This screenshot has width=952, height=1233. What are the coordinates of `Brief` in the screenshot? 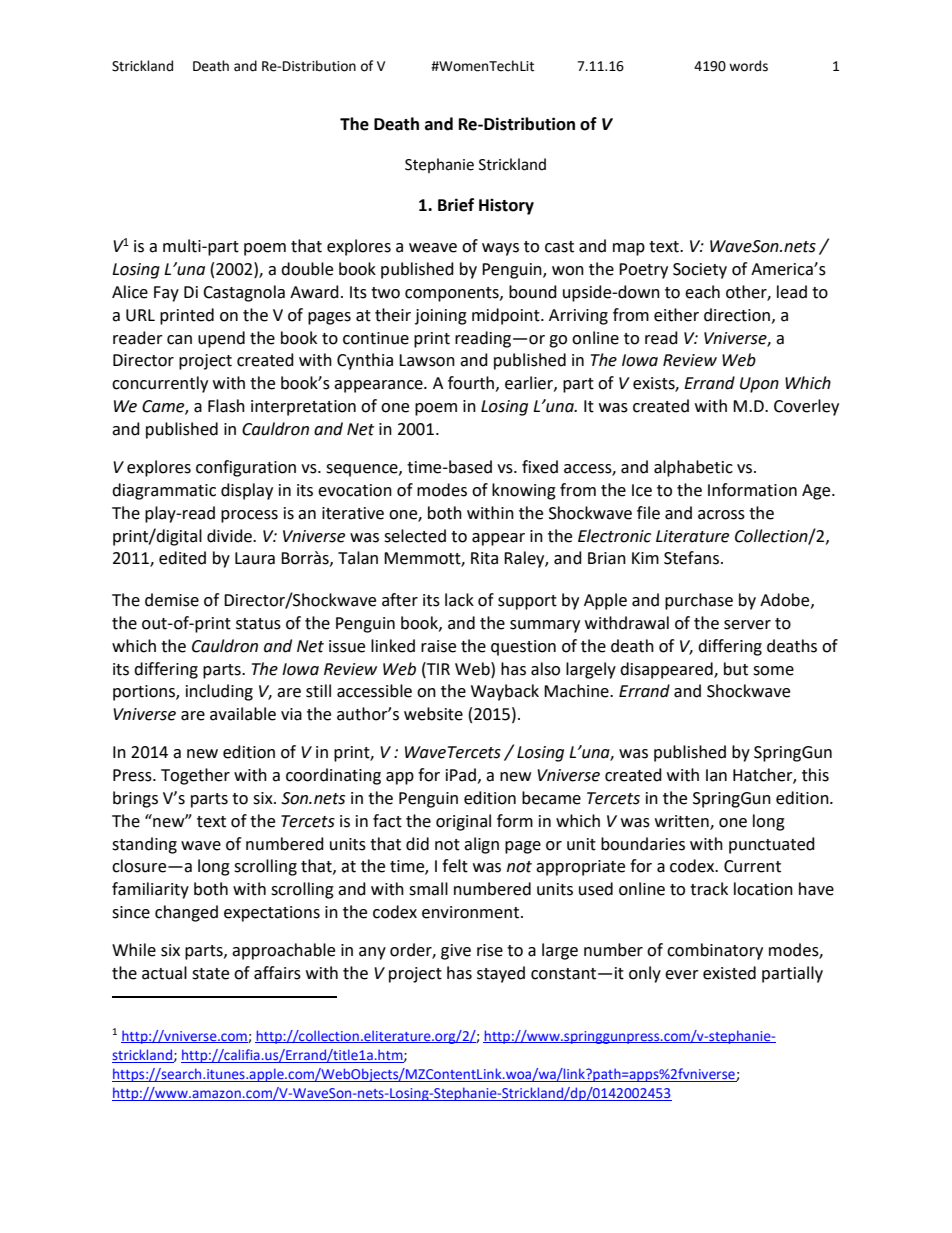 It's located at (456, 205).
